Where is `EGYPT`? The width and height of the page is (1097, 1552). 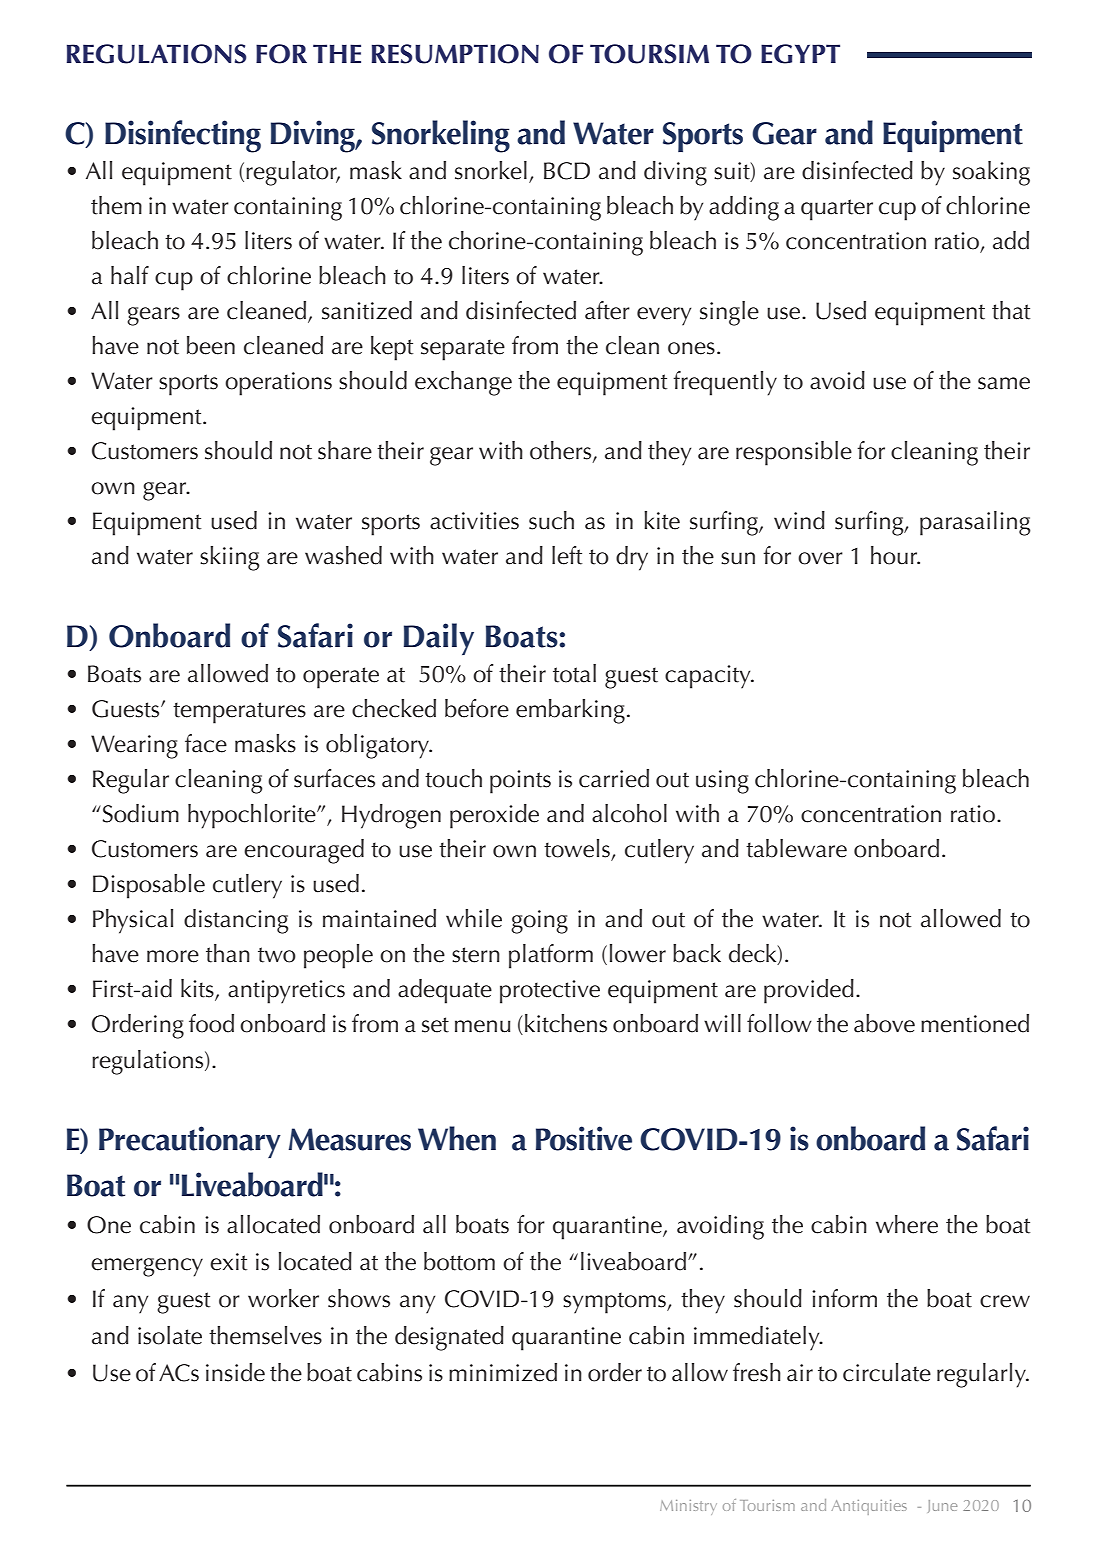
EGYPT is located at coordinates (800, 54).
